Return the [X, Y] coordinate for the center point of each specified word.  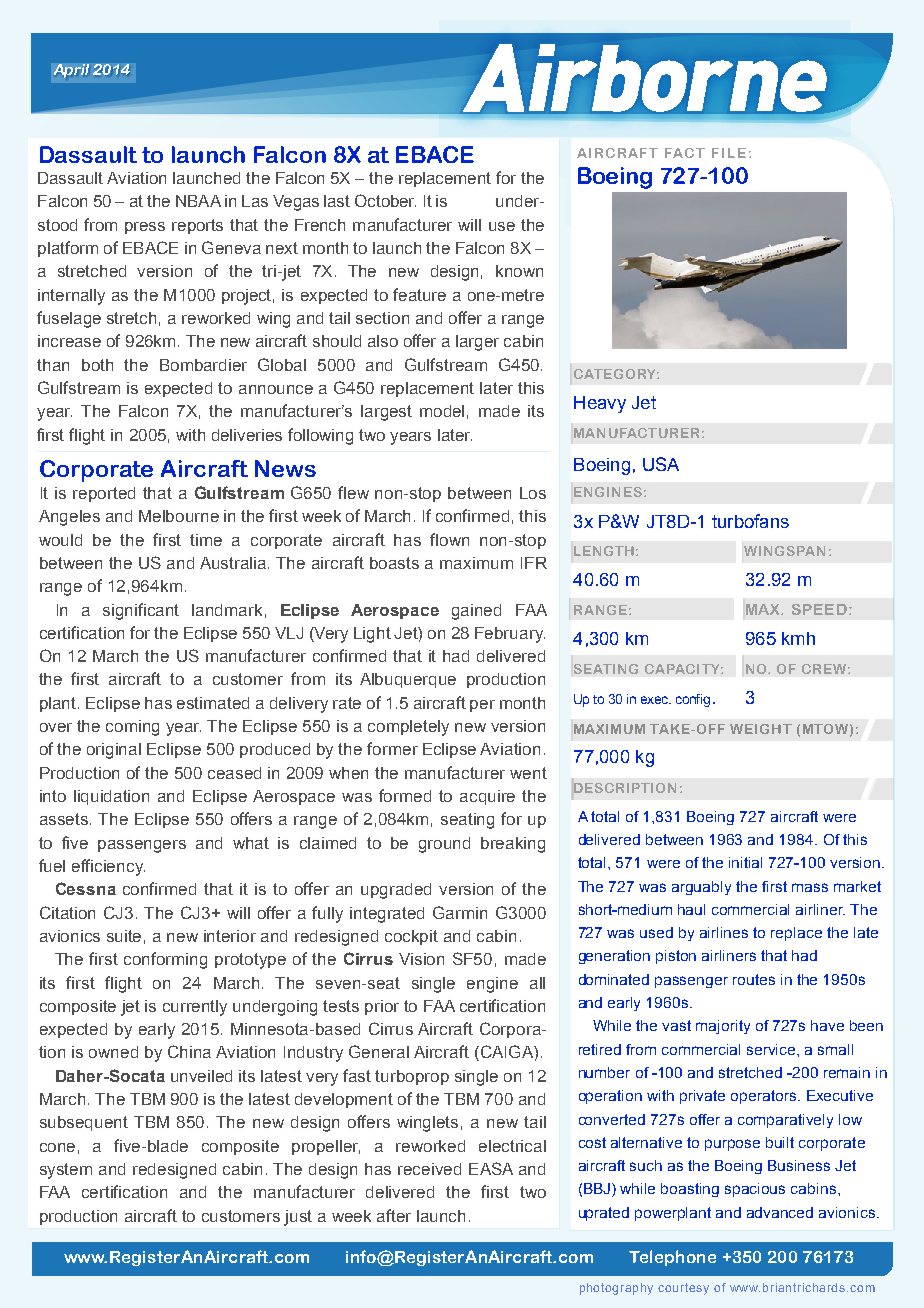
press [145, 228]
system [66, 1171]
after [394, 1215]
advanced [780, 1212]
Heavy [600, 404]
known [519, 271]
